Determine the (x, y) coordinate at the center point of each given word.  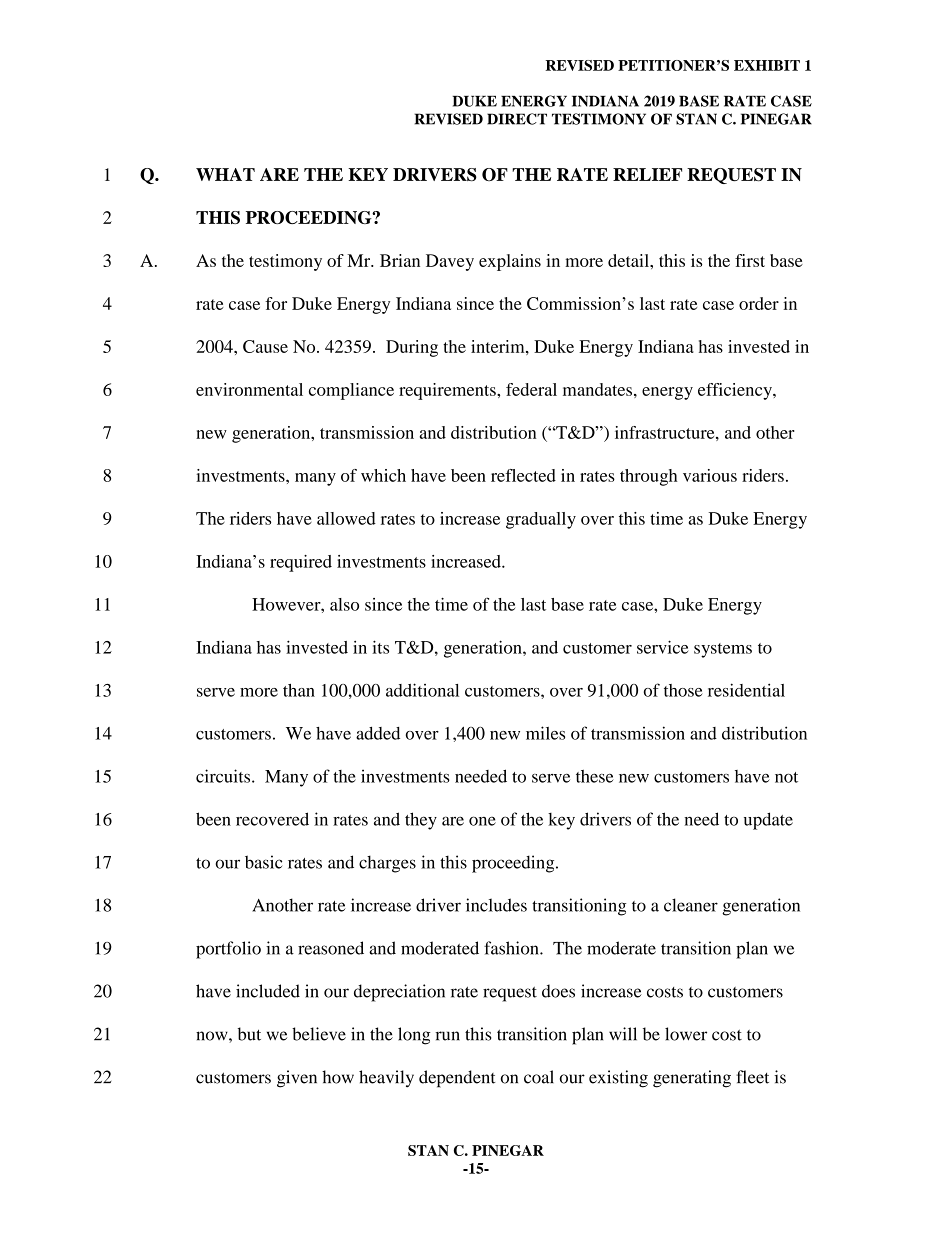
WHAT (225, 174)
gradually (541, 520)
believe (319, 1034)
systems (723, 650)
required (301, 563)
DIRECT (517, 119)
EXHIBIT (767, 65)
